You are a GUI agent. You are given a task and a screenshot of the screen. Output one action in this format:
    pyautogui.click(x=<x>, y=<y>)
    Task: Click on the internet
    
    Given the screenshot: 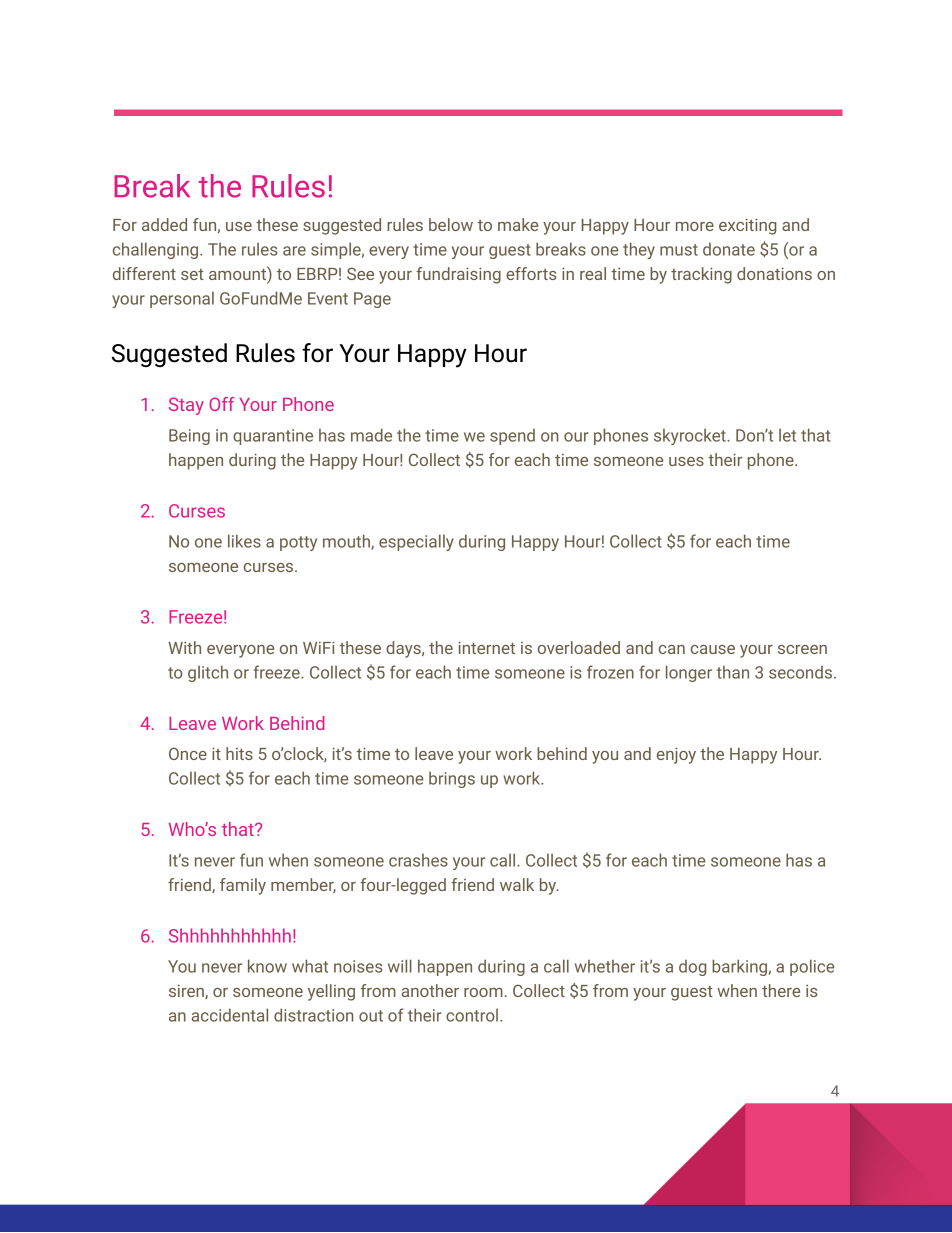 What is the action you would take?
    pyautogui.click(x=486, y=647)
